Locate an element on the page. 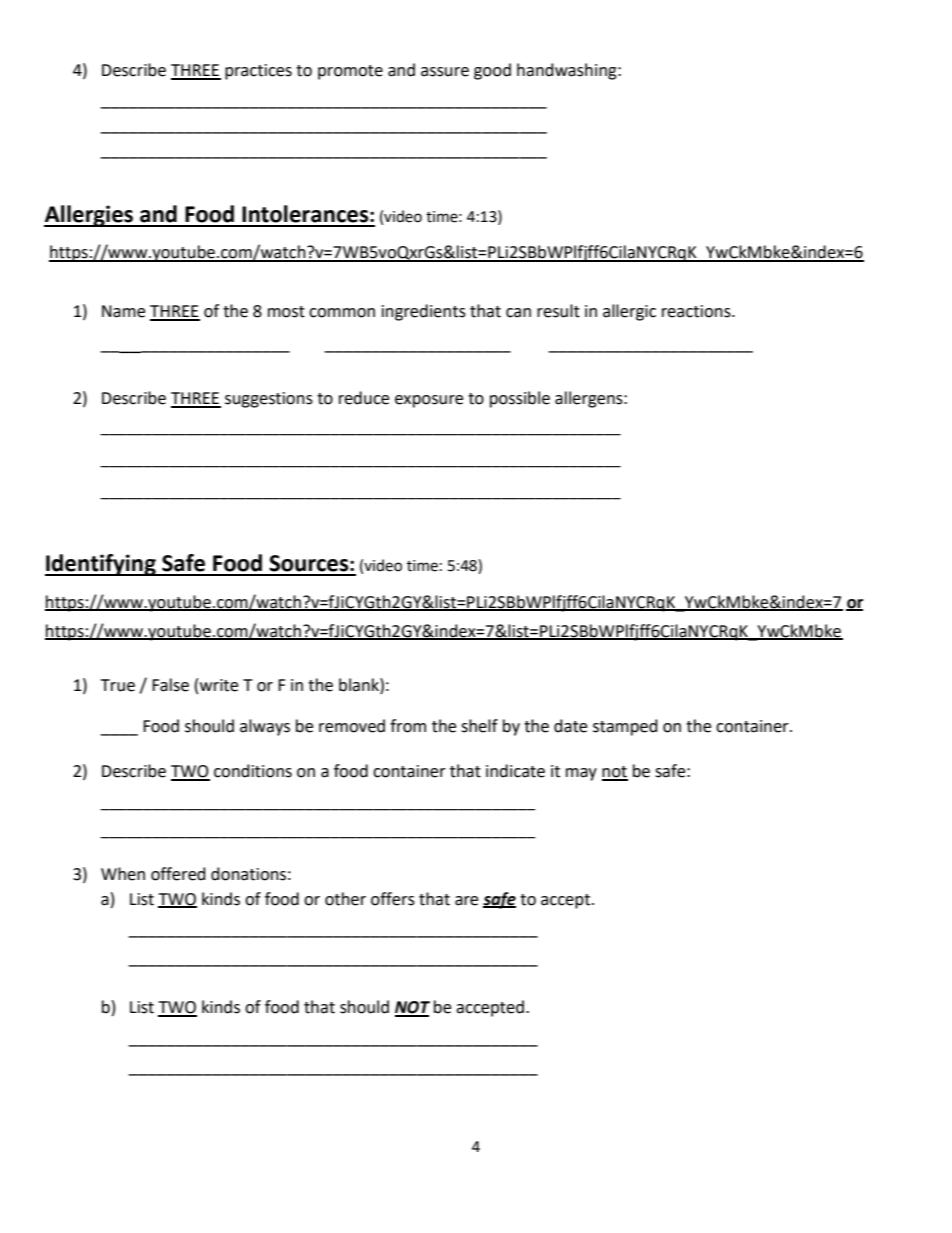 This document has height=1233, width=952. Name is located at coordinates (123, 311).
